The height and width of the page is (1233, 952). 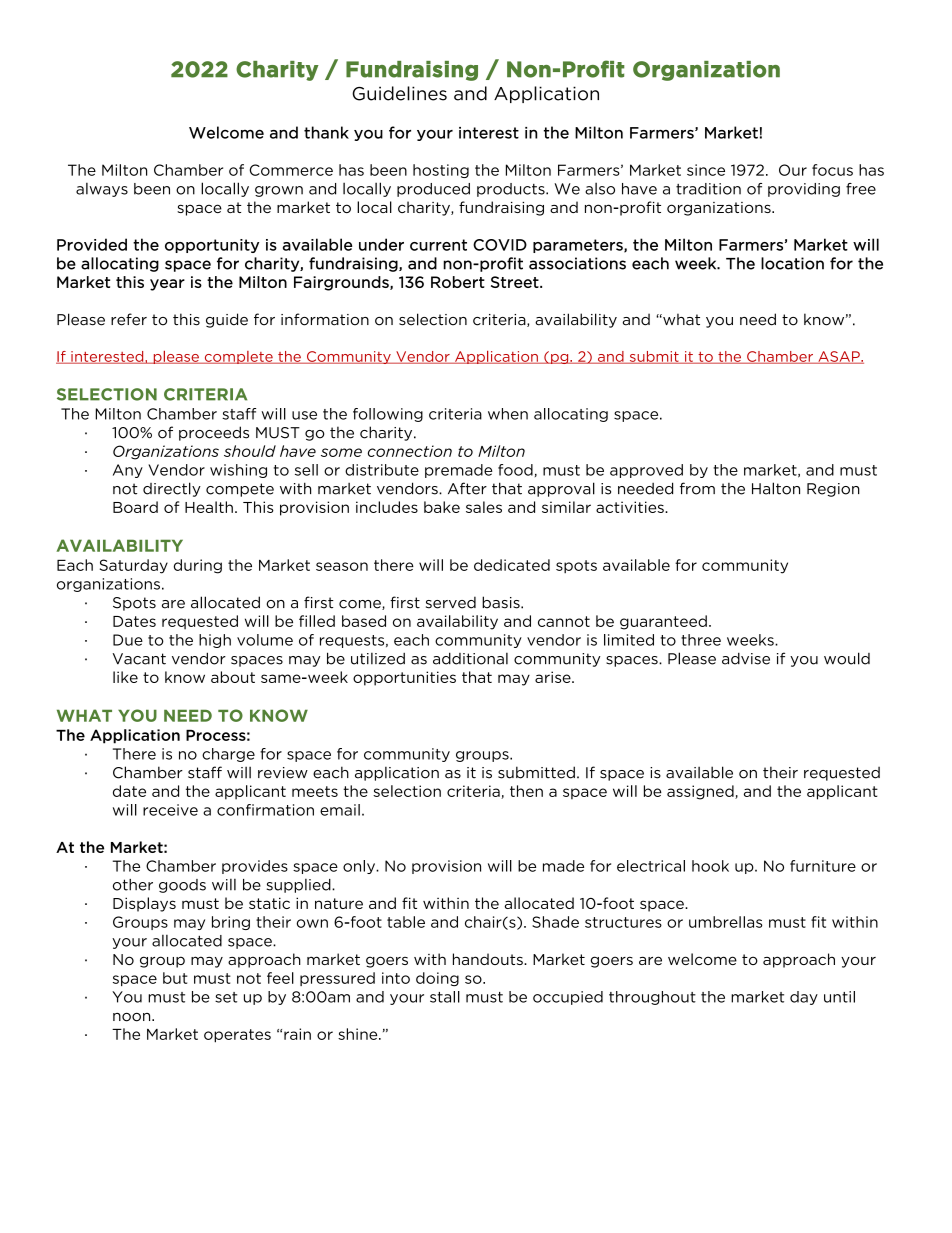 I want to click on then, so click(x=526, y=791).
